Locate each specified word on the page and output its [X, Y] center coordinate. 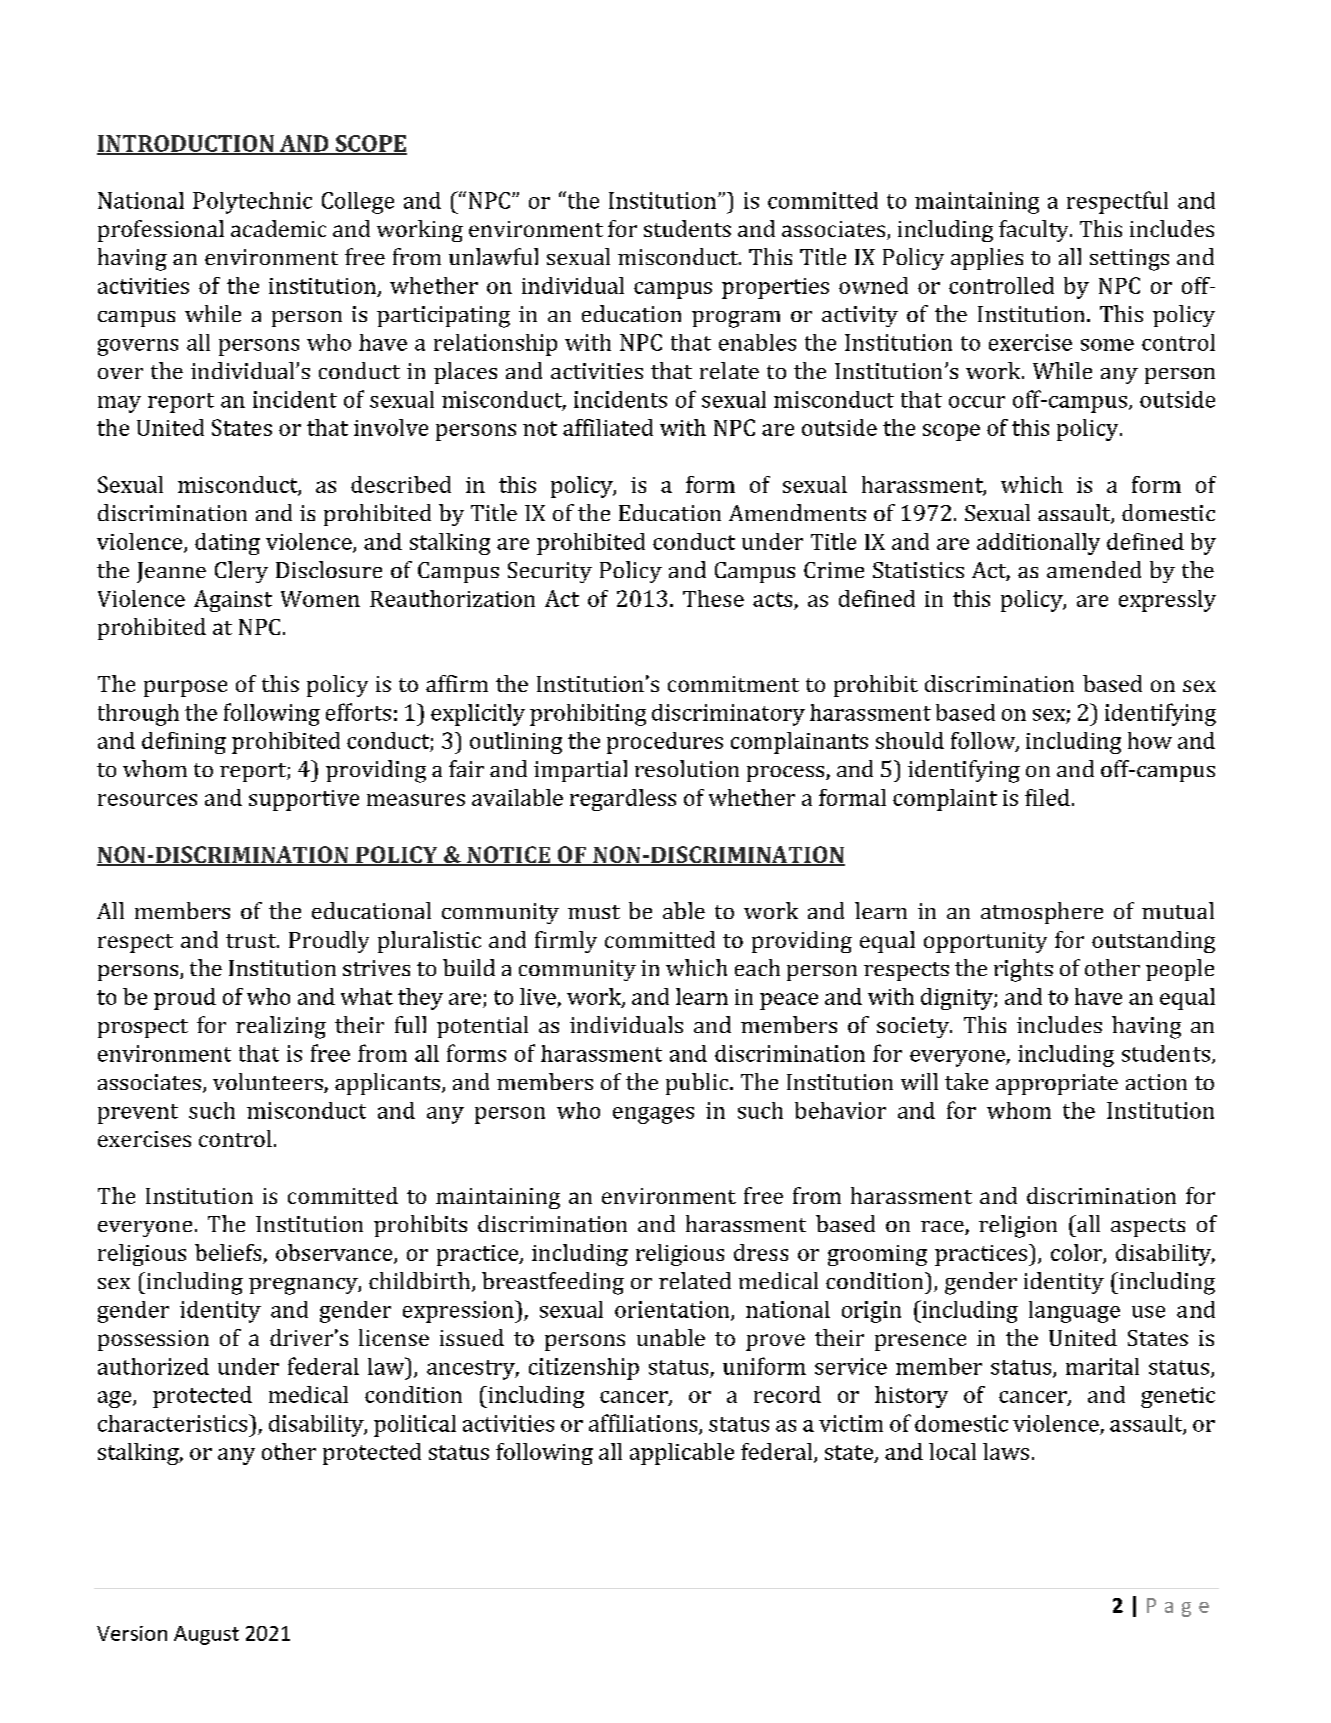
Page [1178, 1607]
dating [227, 544]
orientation [673, 1310]
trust [252, 941]
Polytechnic [252, 203]
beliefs [228, 1252]
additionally [1038, 544]
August [206, 1635]
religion [1018, 1226]
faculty [1035, 231]
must [594, 912]
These [713, 598]
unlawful [493, 256]
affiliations [644, 1424]
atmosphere [1042, 913]
